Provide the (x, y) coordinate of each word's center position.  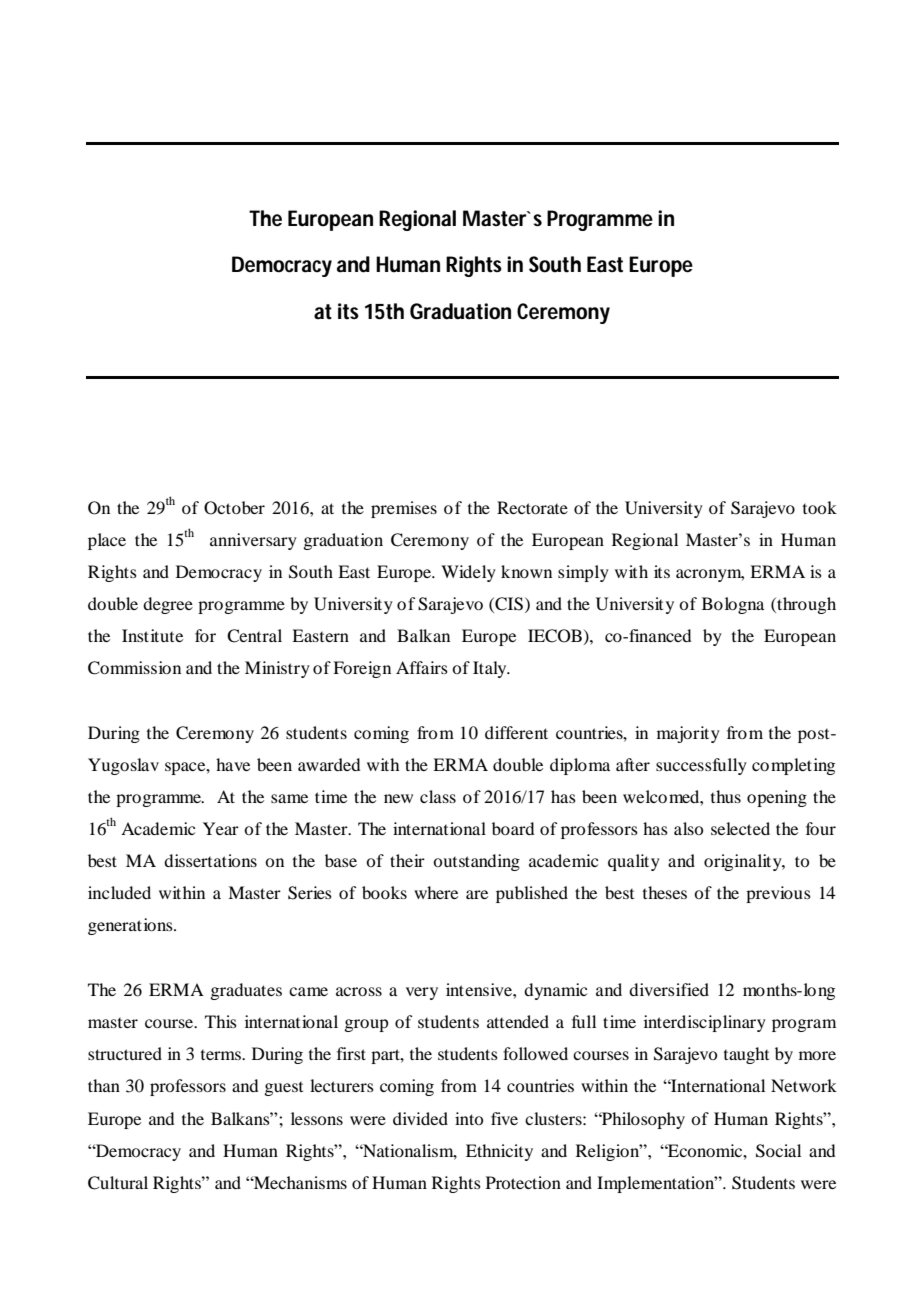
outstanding (476, 862)
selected (740, 828)
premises (404, 509)
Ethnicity (499, 1152)
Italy (491, 669)
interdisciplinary (705, 1023)
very (422, 993)
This (221, 1021)
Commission (134, 668)
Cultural (118, 1183)
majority (688, 734)
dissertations (210, 860)
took (820, 507)
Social (778, 1151)
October (234, 508)
